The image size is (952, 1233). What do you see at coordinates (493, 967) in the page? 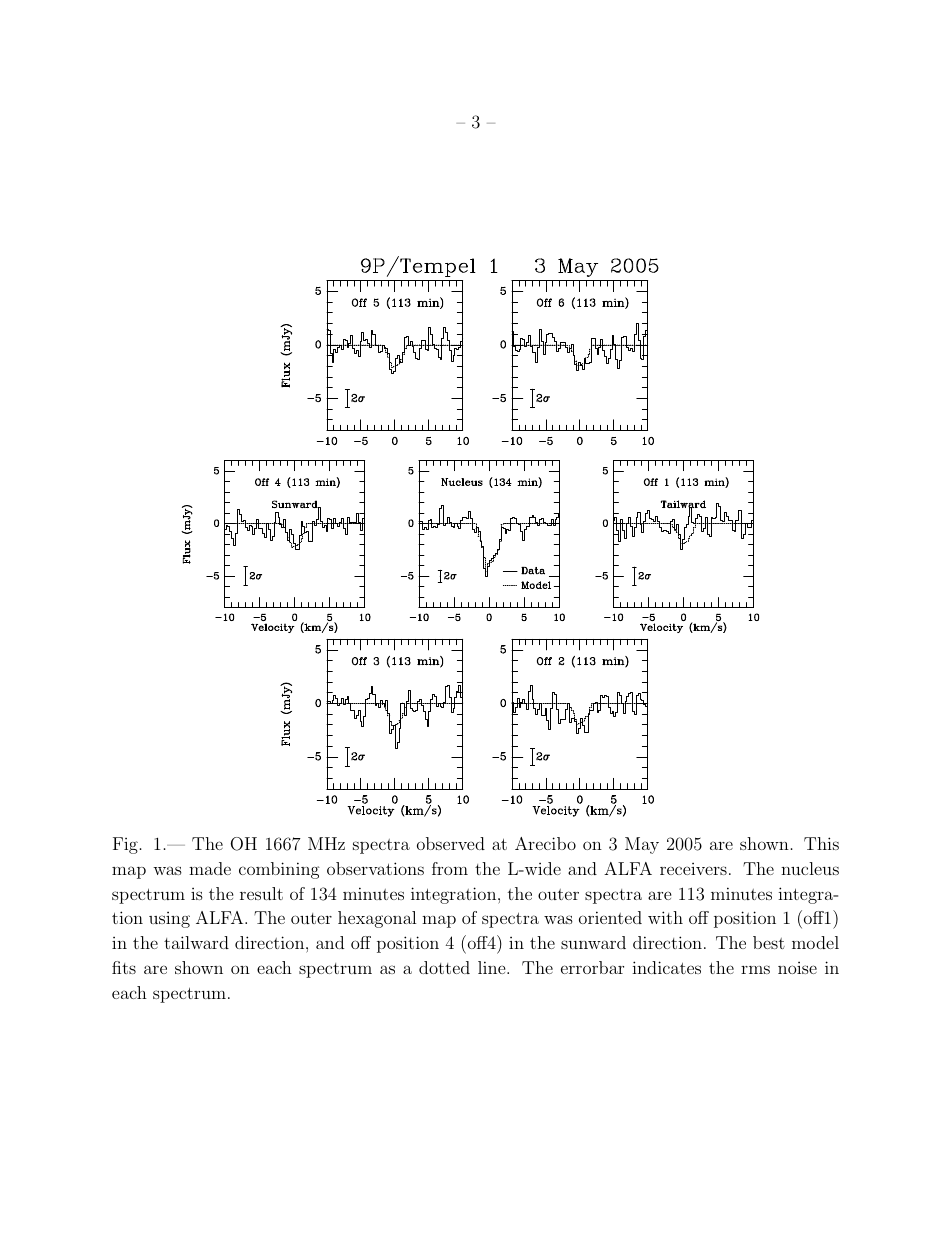
I see `line` at bounding box center [493, 967].
